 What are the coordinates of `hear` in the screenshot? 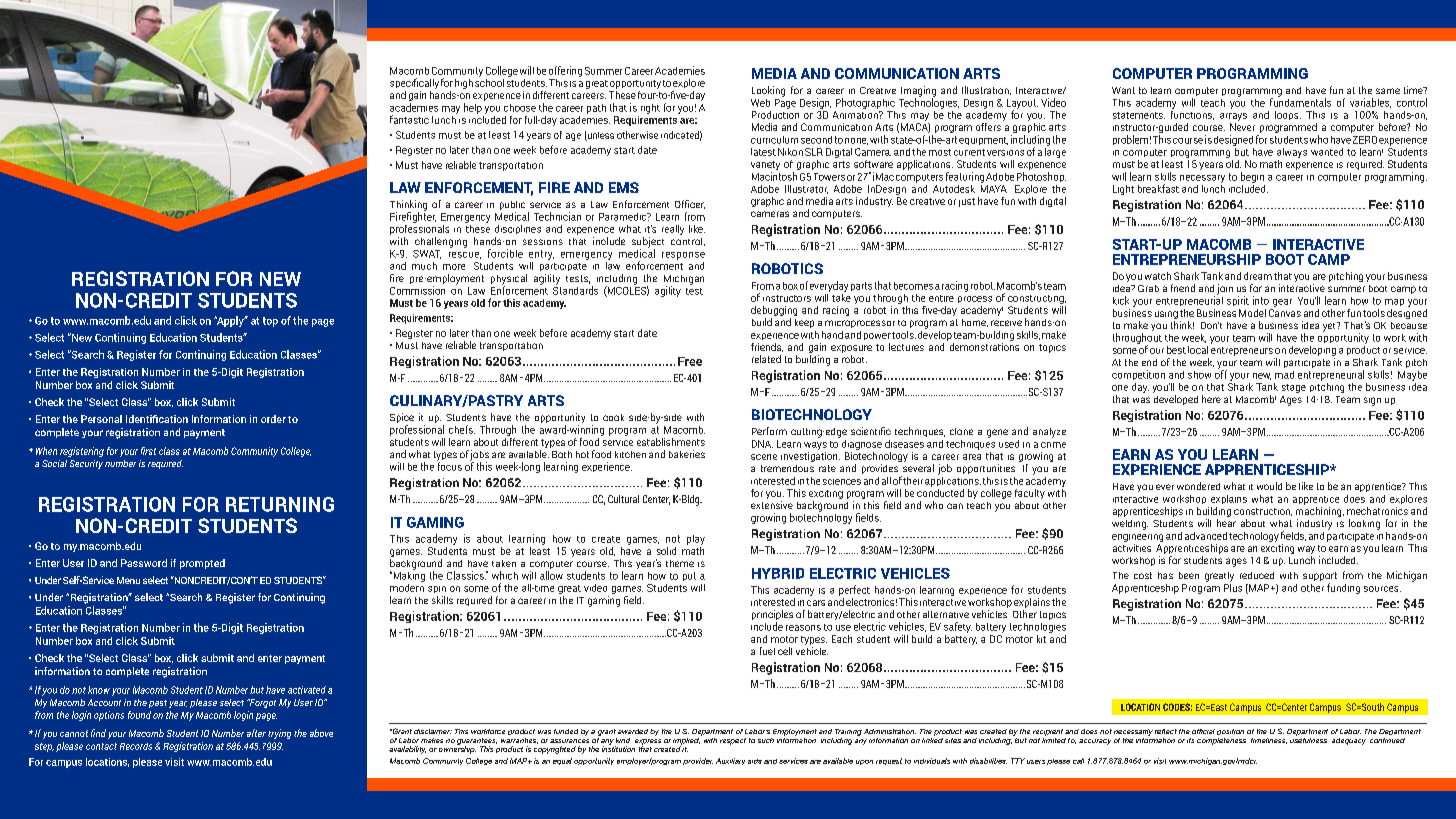 It's located at (1226, 523).
